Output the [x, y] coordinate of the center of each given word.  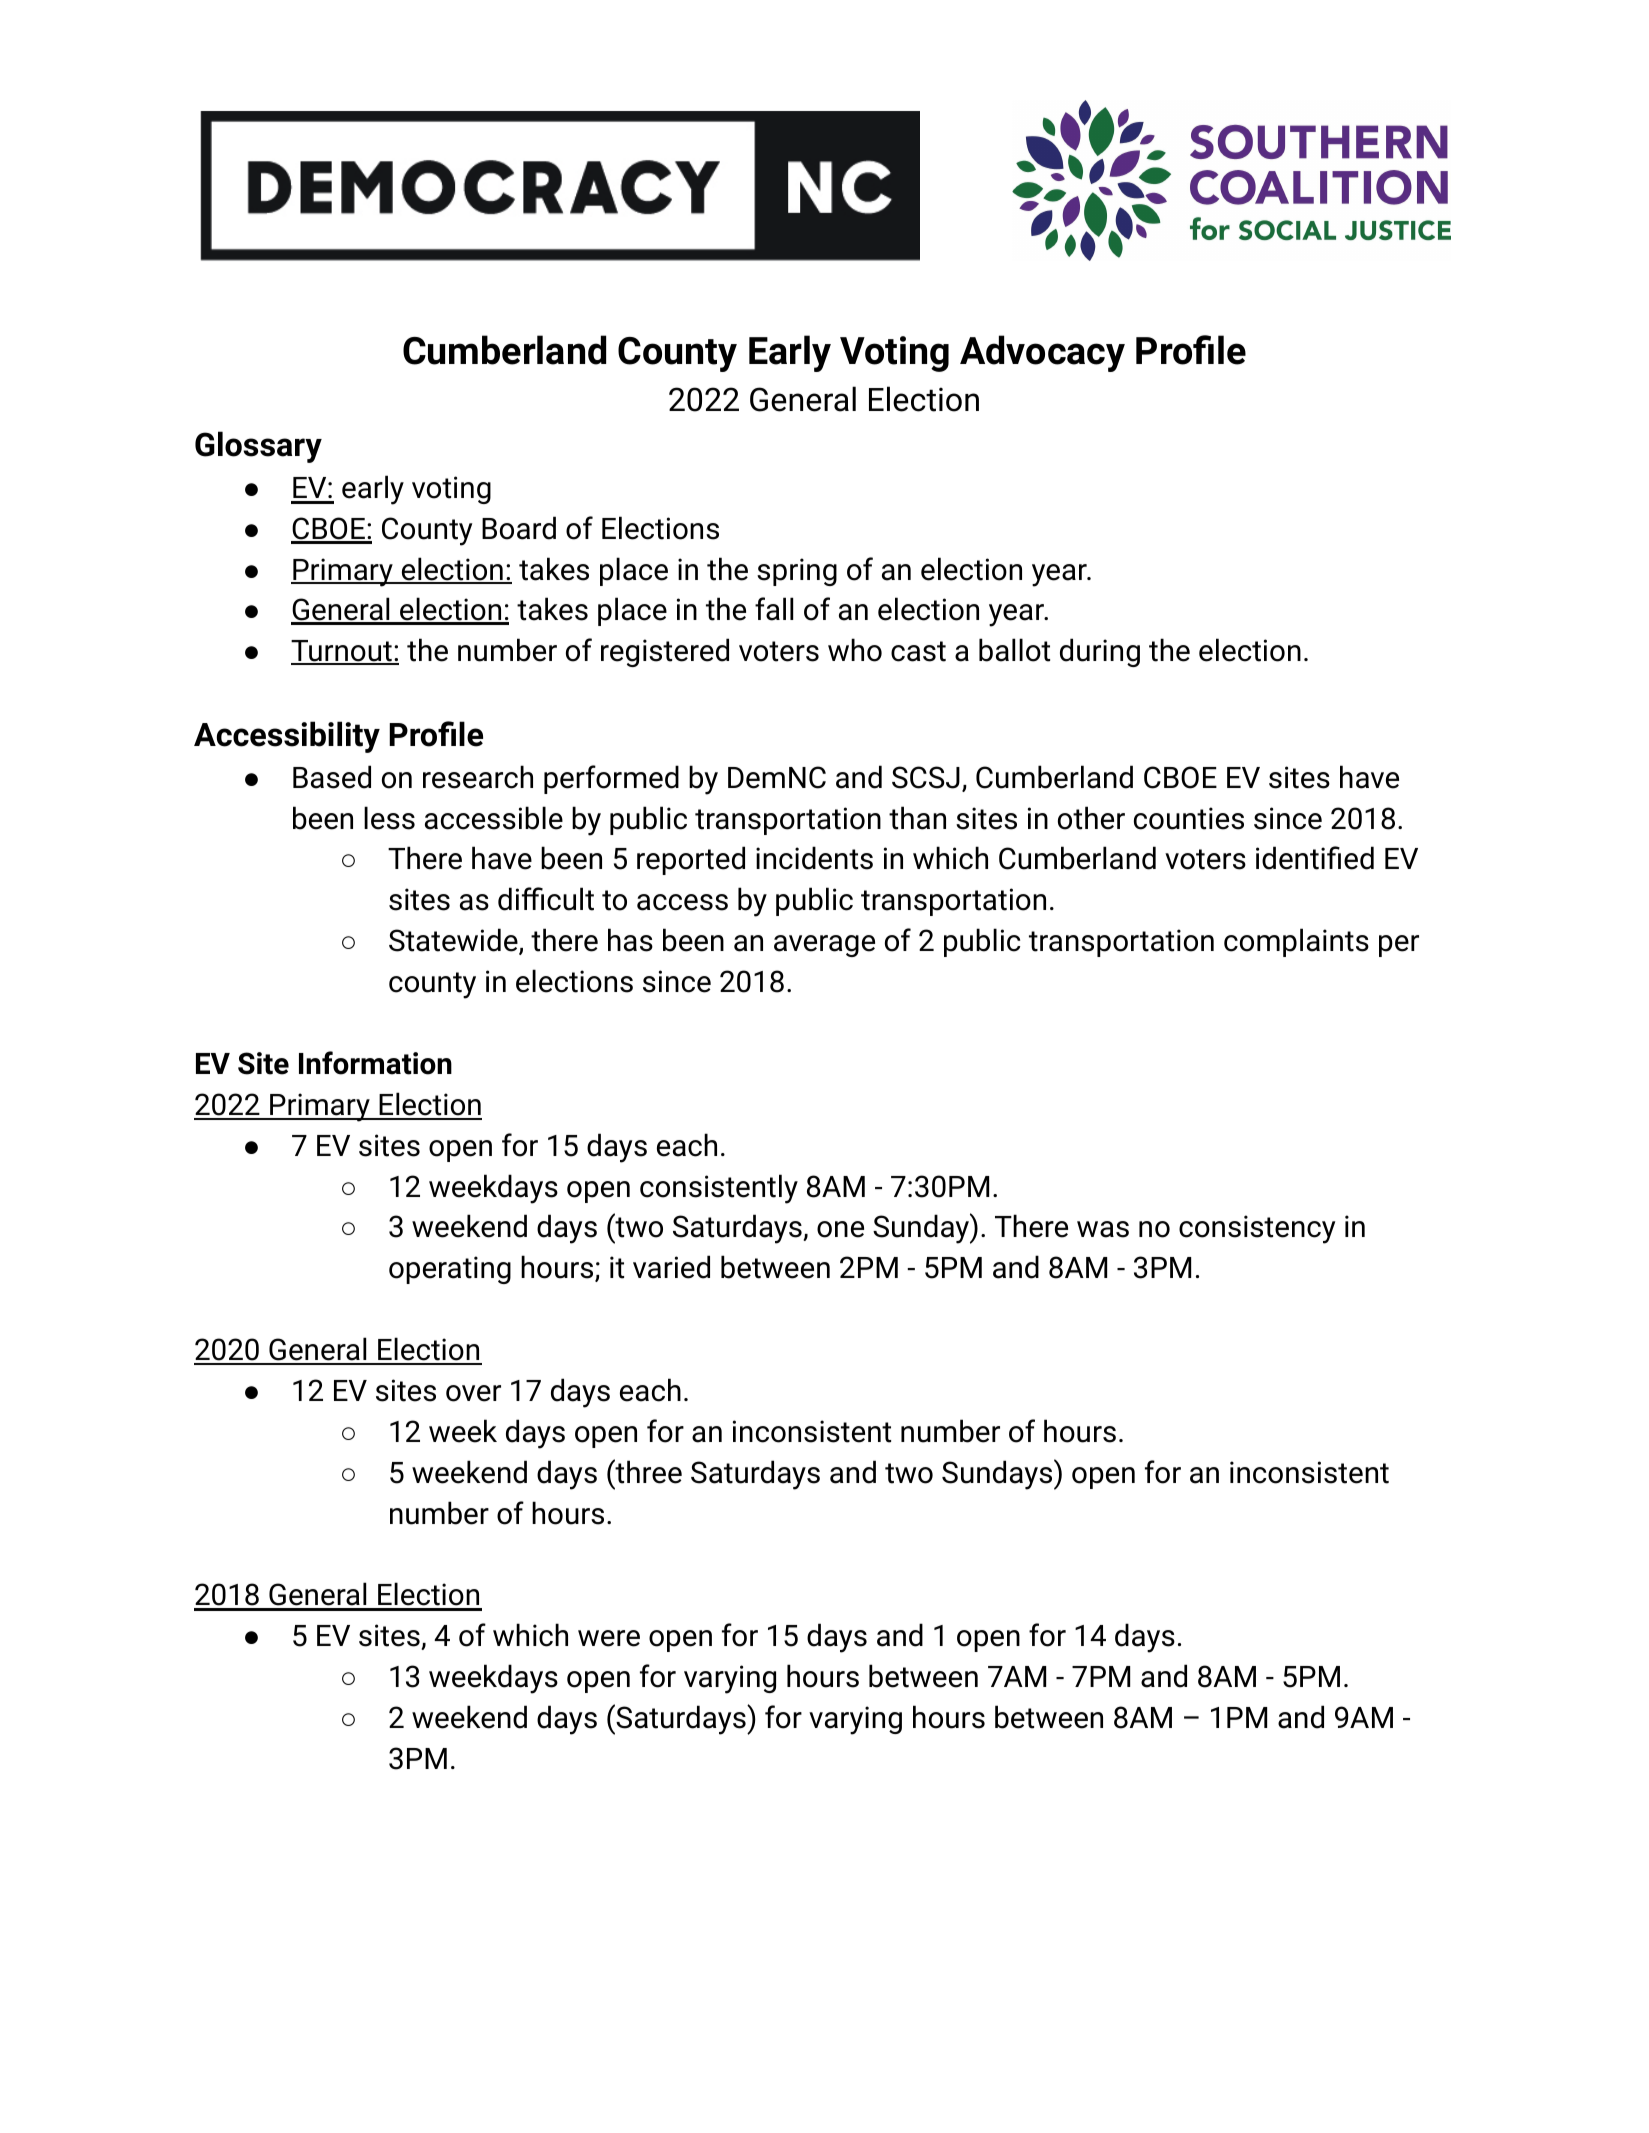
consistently [719, 1189]
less [389, 818]
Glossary [258, 447]
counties [1189, 818]
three [647, 1471]
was [1103, 1229]
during [1100, 652]
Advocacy [1042, 353]
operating [450, 1270]
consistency [1257, 1229]
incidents [814, 858]
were [609, 1638]
